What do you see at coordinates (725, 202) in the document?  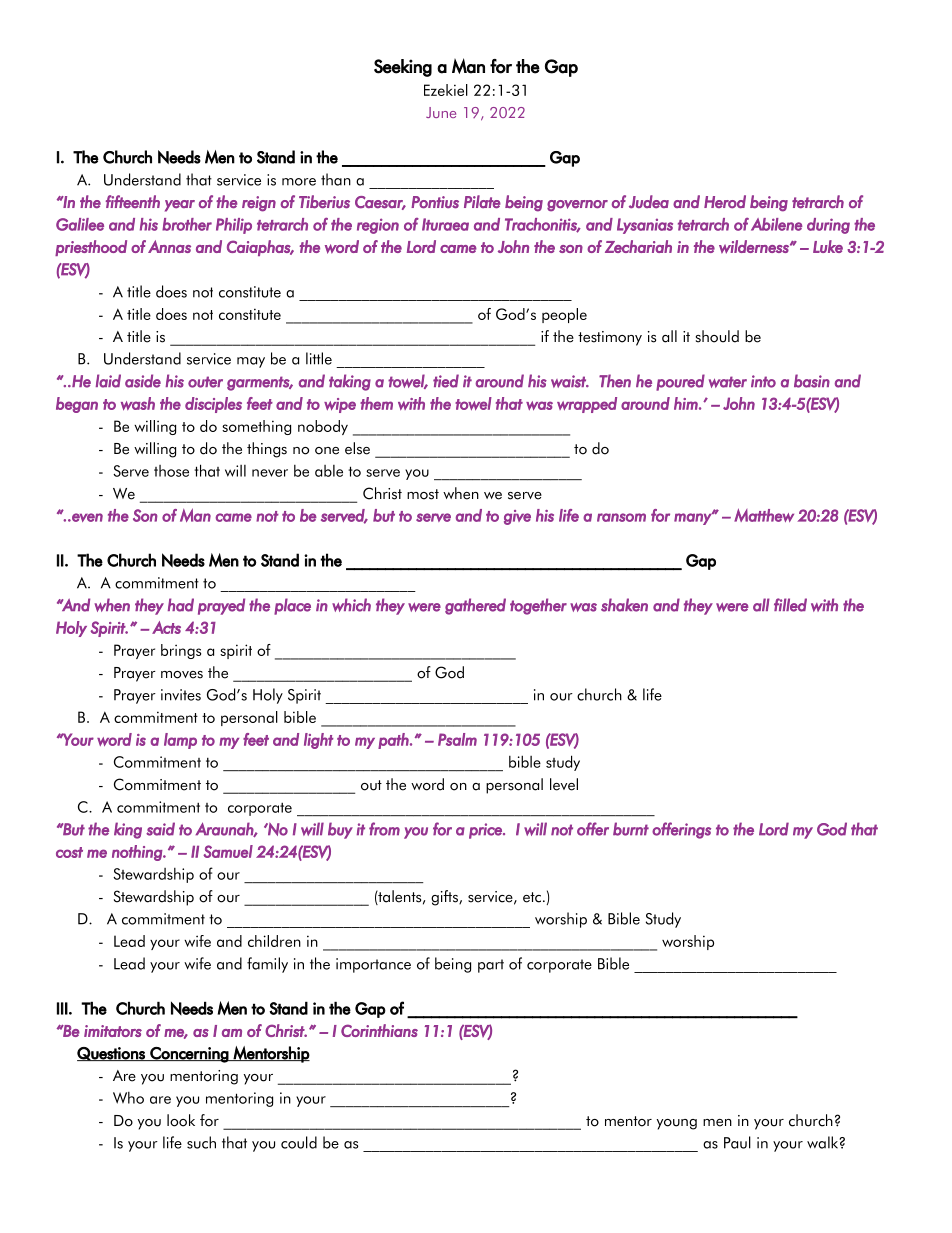 I see `Herod` at bounding box center [725, 202].
